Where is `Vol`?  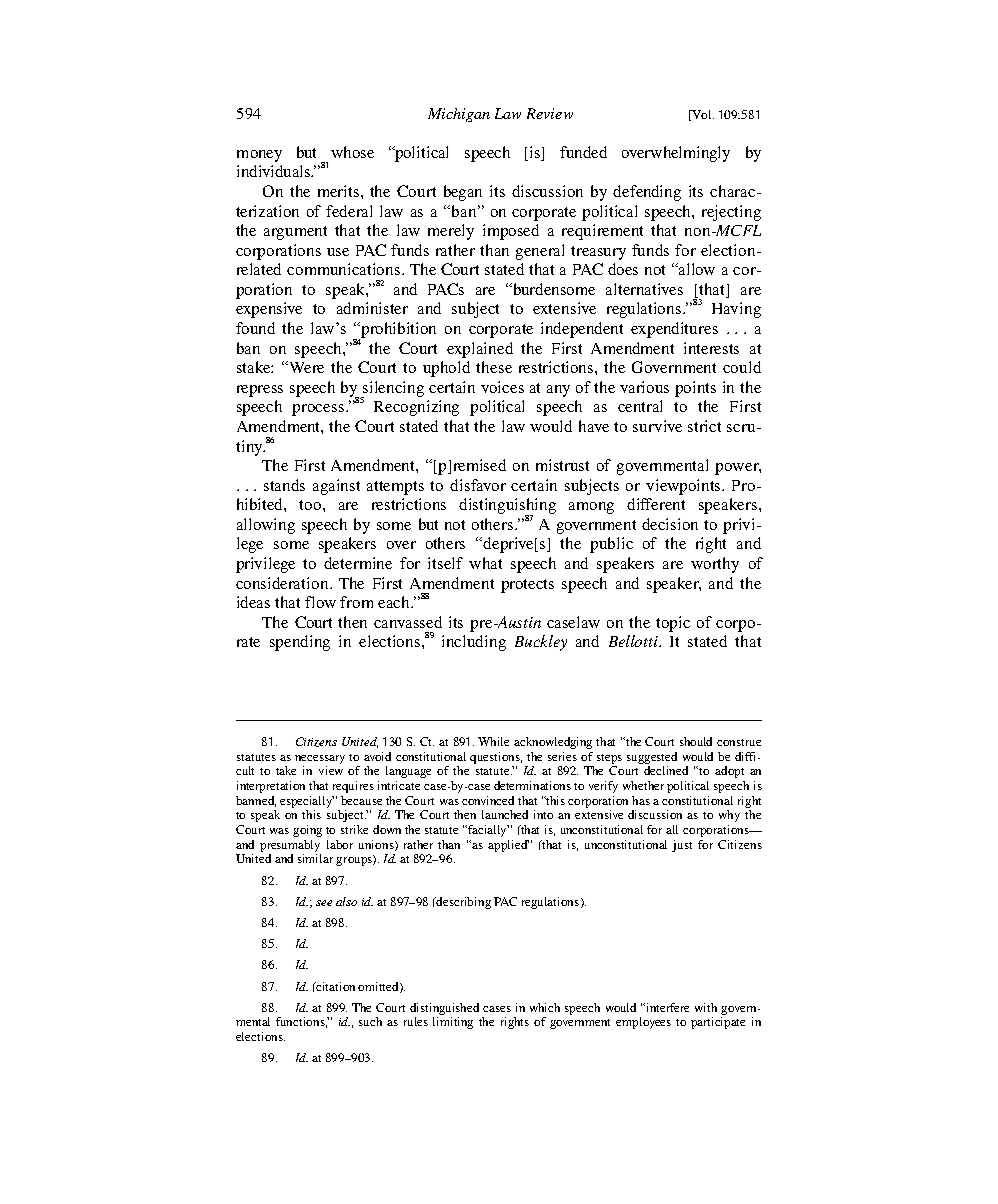
Vol is located at coordinates (702, 115).
